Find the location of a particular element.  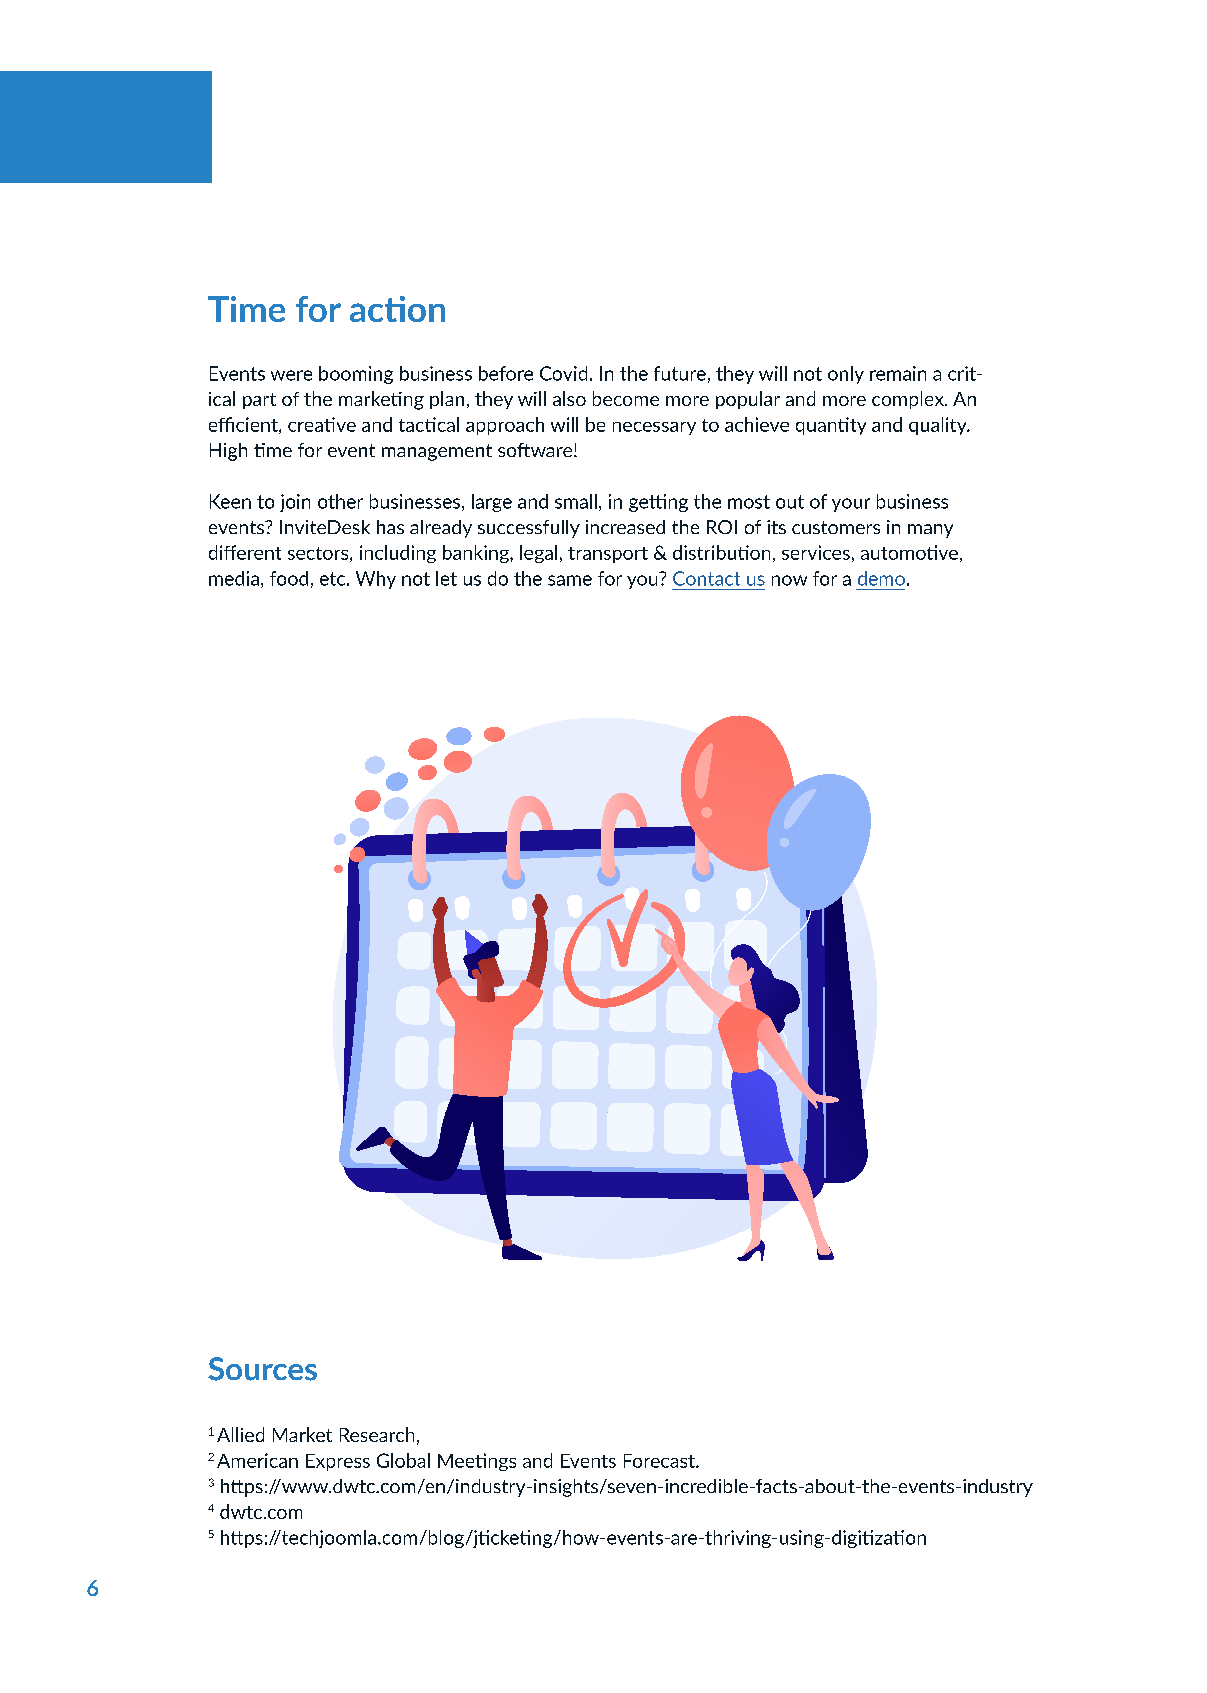

Express is located at coordinates (338, 1462).
